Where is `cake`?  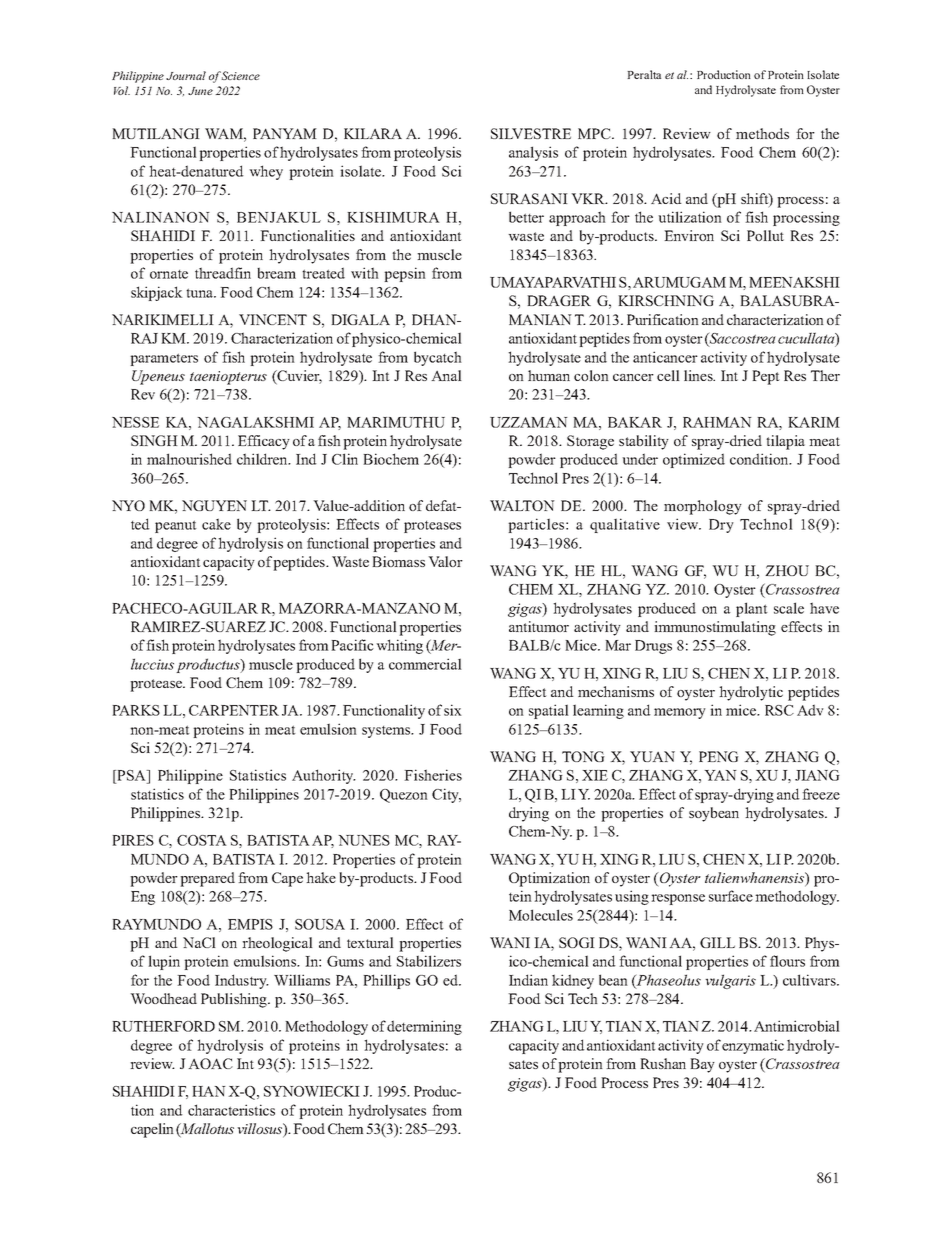 cake is located at coordinates (216, 524).
